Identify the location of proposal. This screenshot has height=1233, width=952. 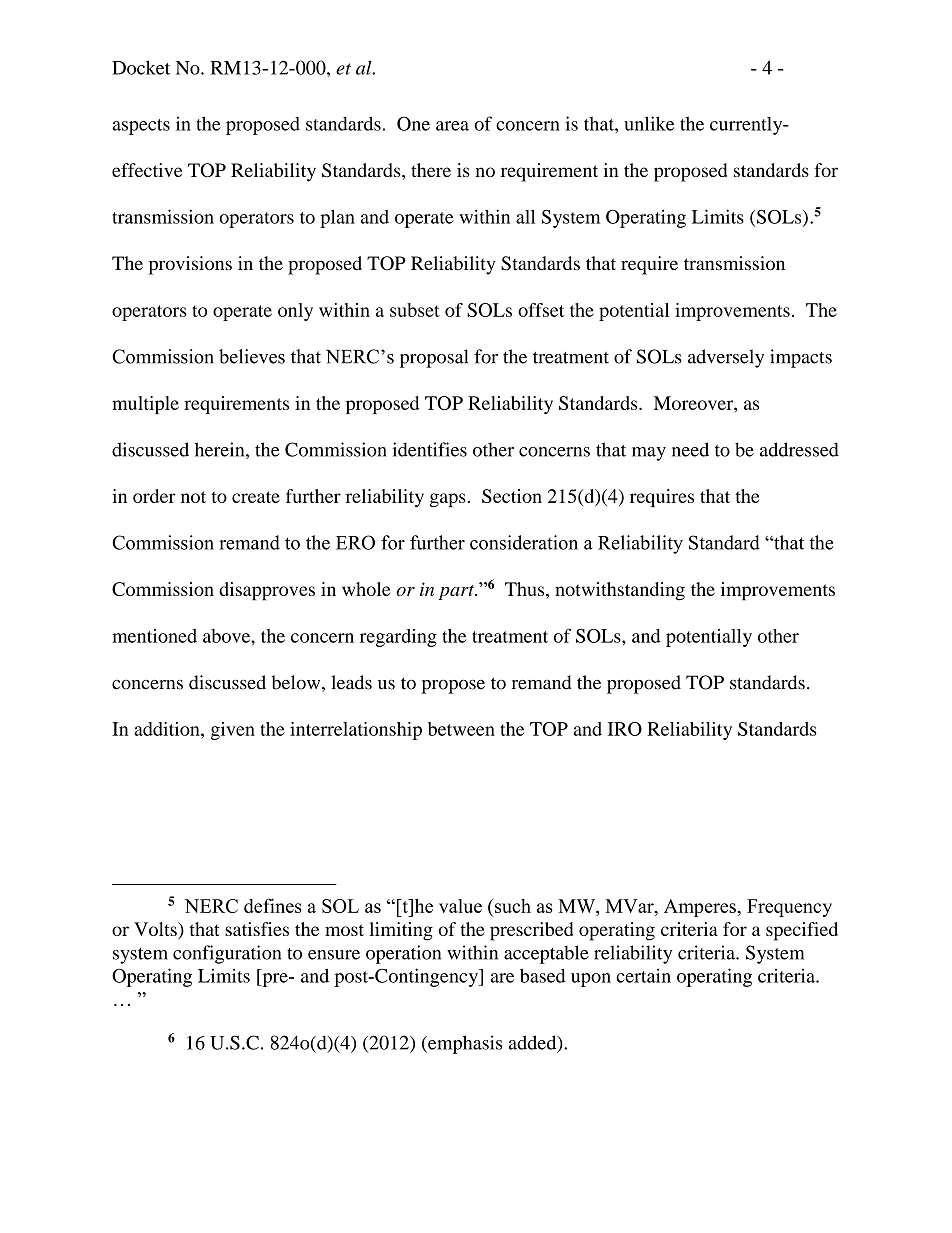
(434, 358).
